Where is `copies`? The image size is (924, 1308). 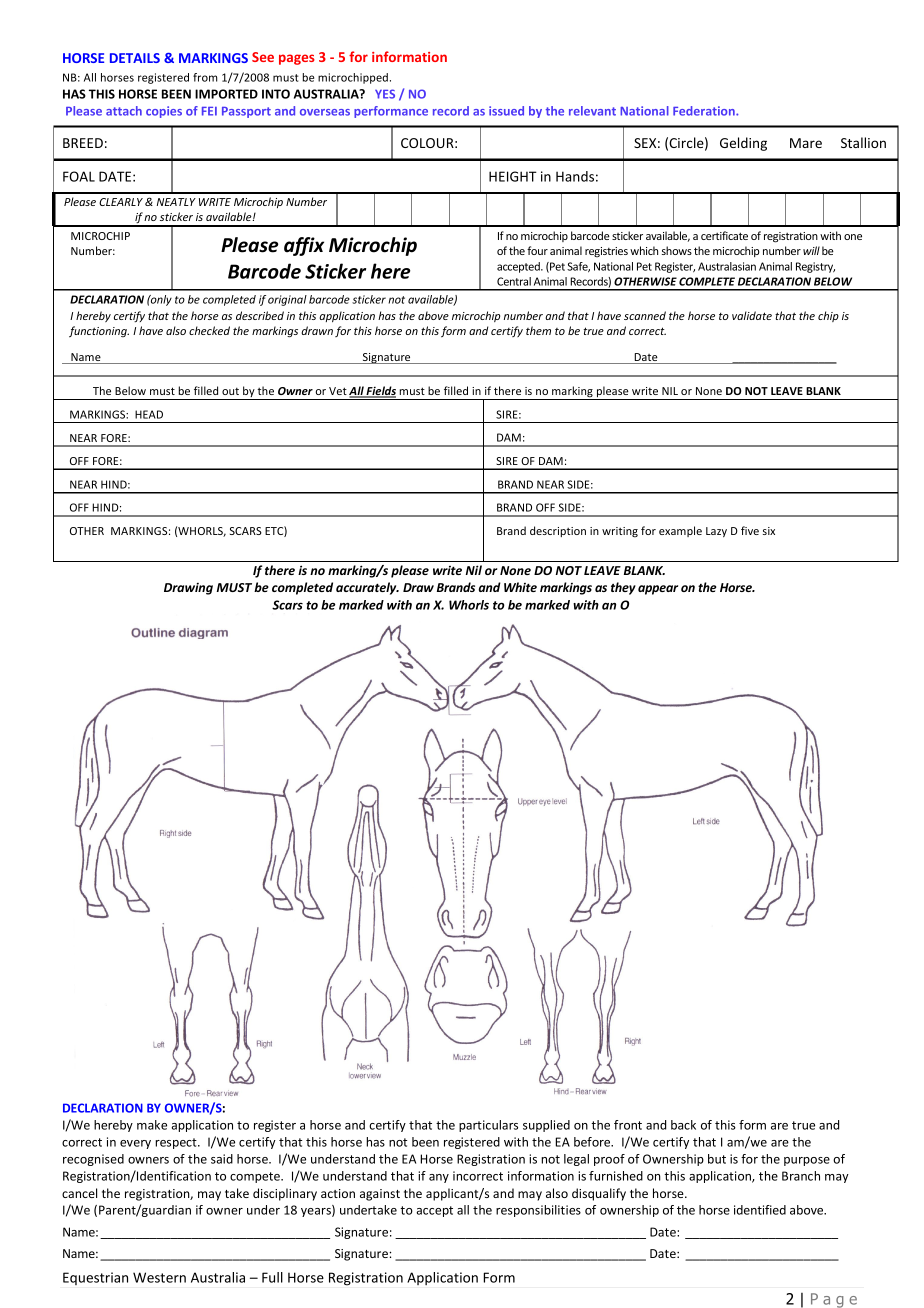 copies is located at coordinates (164, 112).
